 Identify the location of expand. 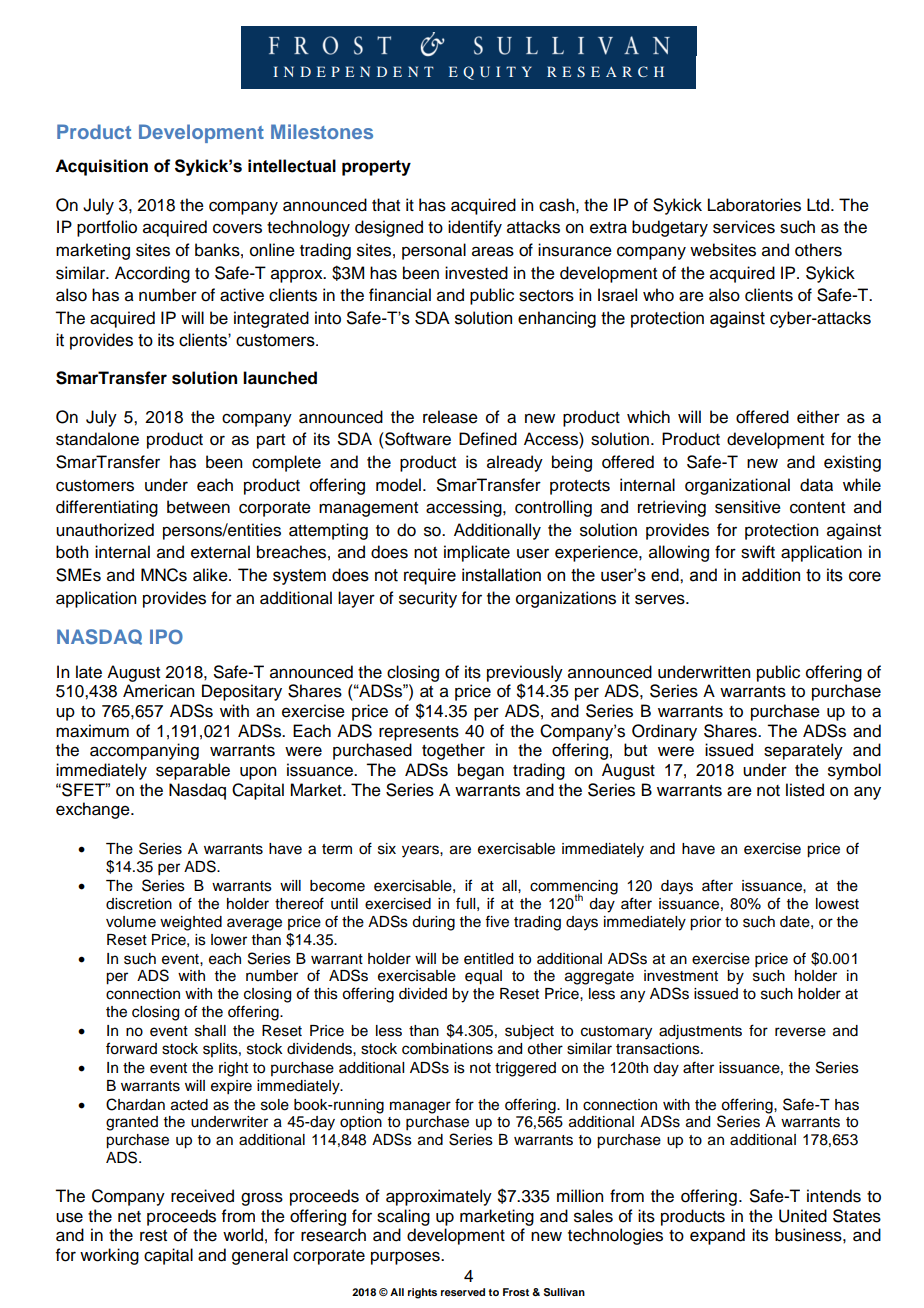
(717, 1236).
